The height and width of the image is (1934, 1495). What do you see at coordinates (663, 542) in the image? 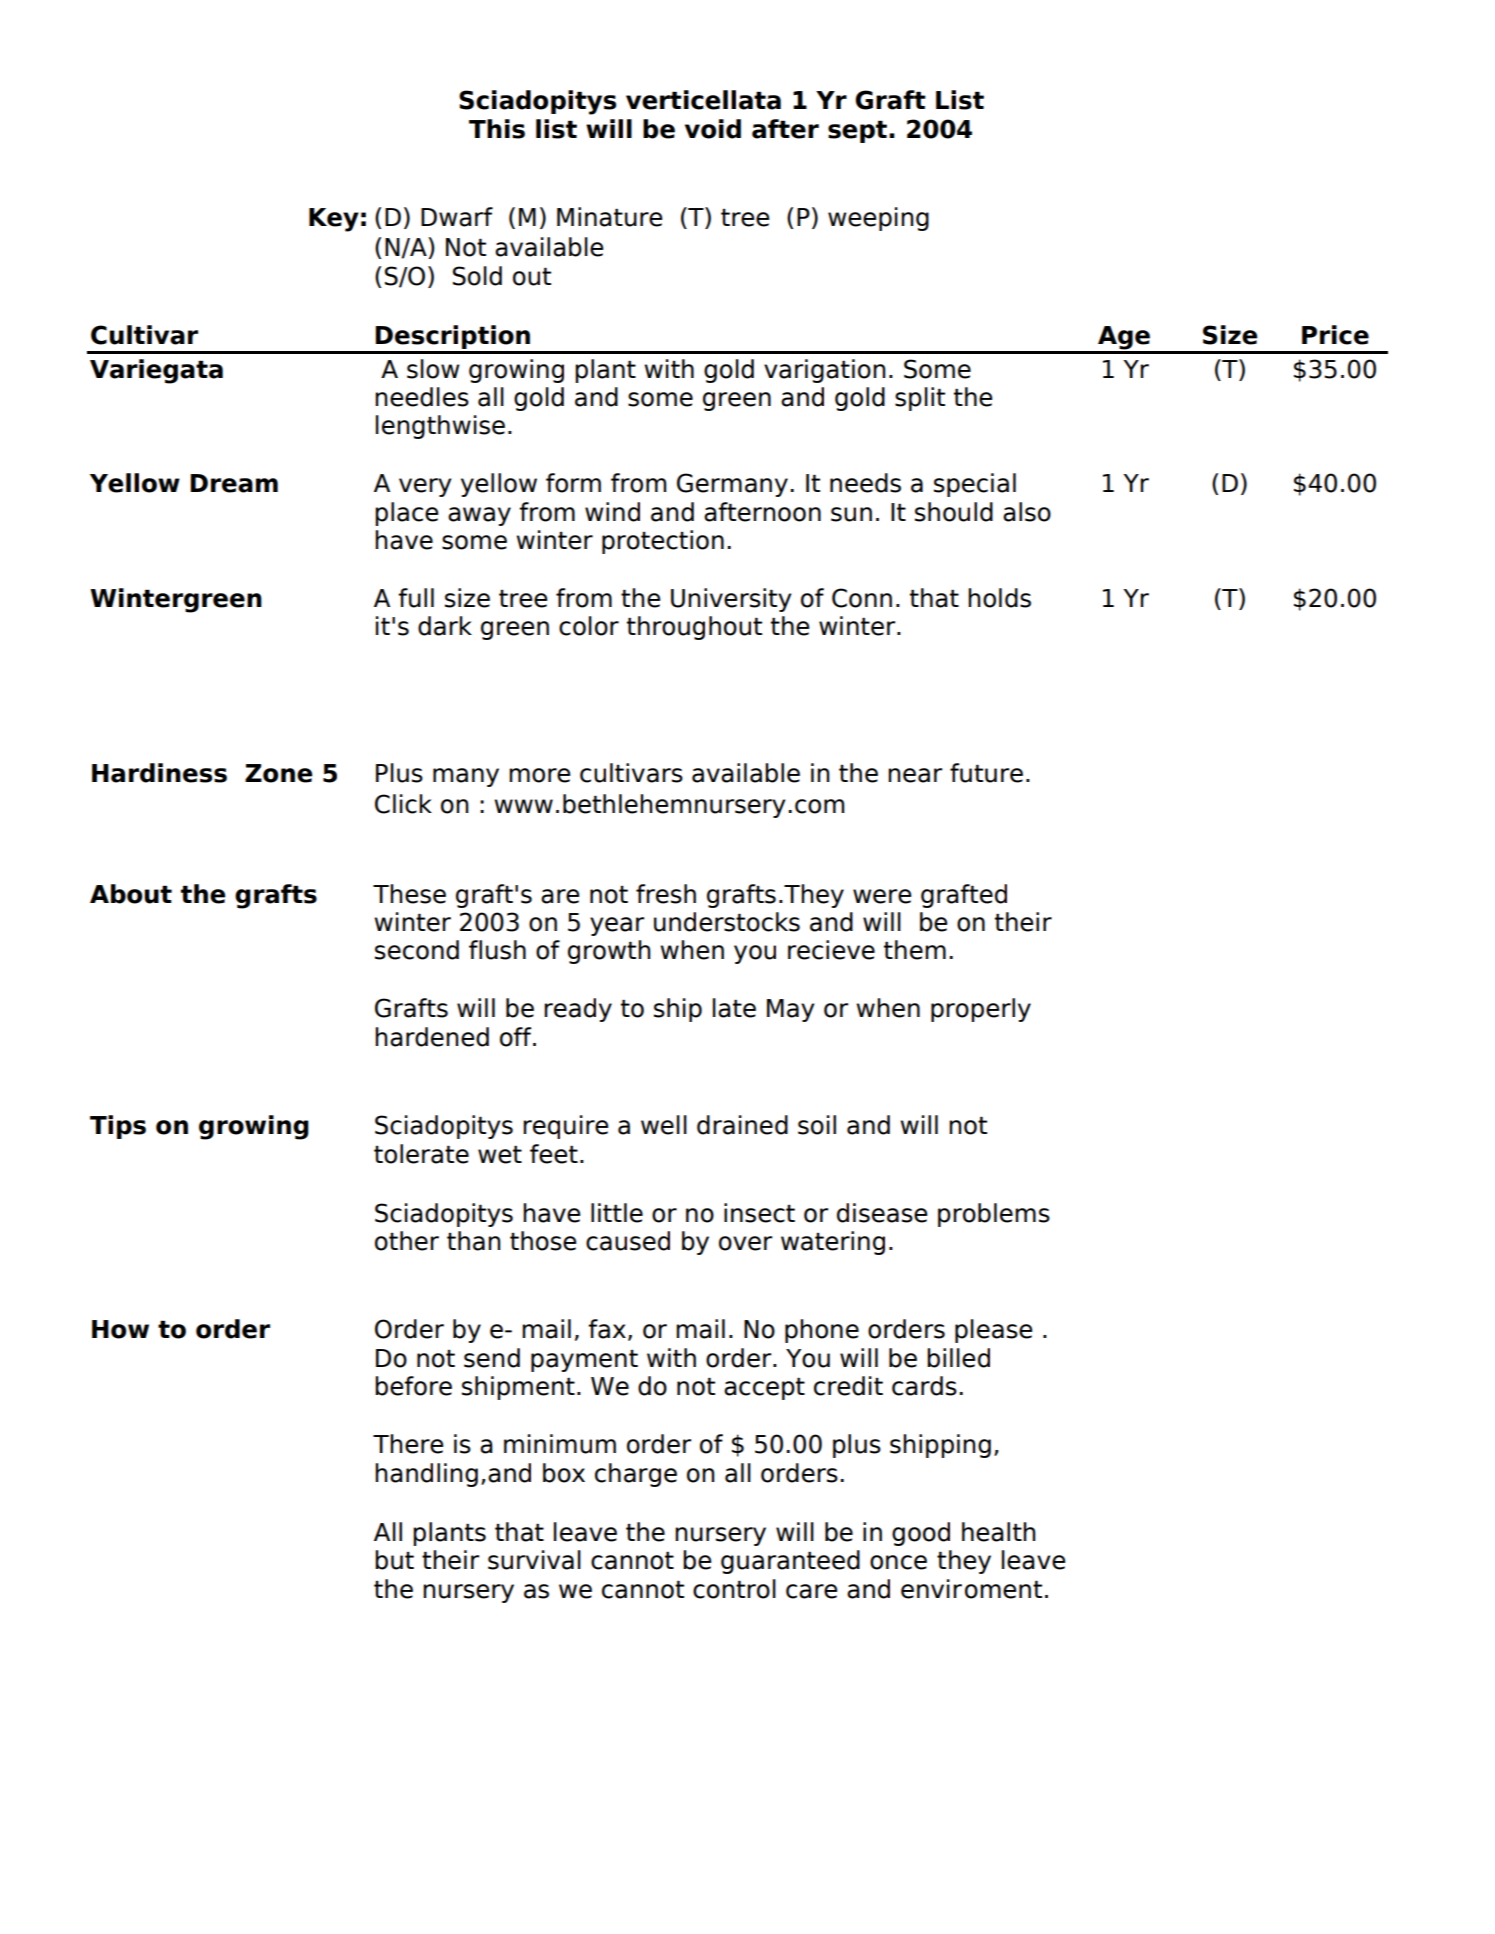
I see `protection` at bounding box center [663, 542].
